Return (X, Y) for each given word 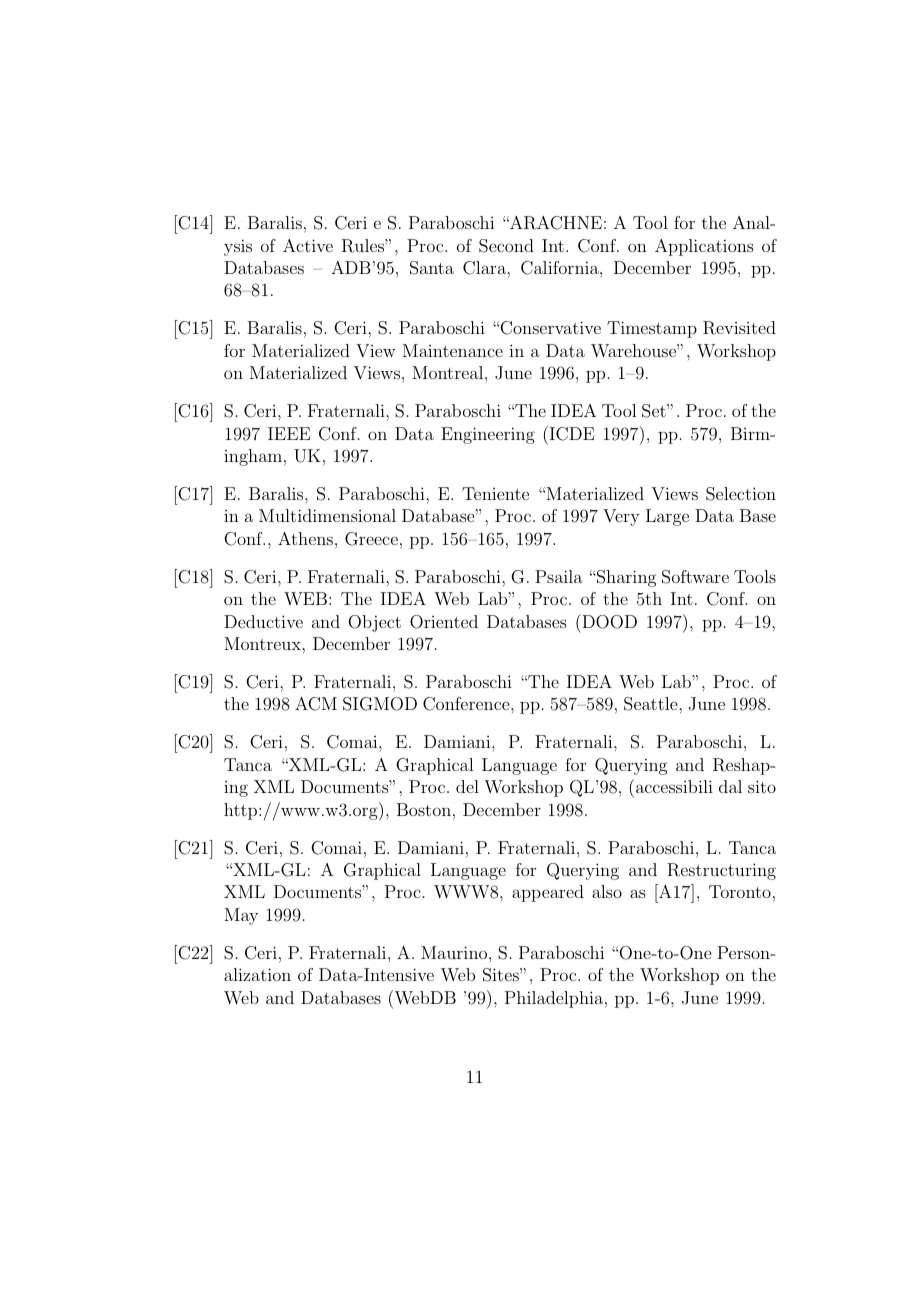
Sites (502, 975)
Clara (485, 268)
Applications (704, 247)
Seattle (652, 704)
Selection (741, 494)
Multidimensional (327, 515)
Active (308, 245)
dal (730, 786)
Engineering (488, 435)
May (241, 916)
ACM (316, 704)
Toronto (740, 891)
